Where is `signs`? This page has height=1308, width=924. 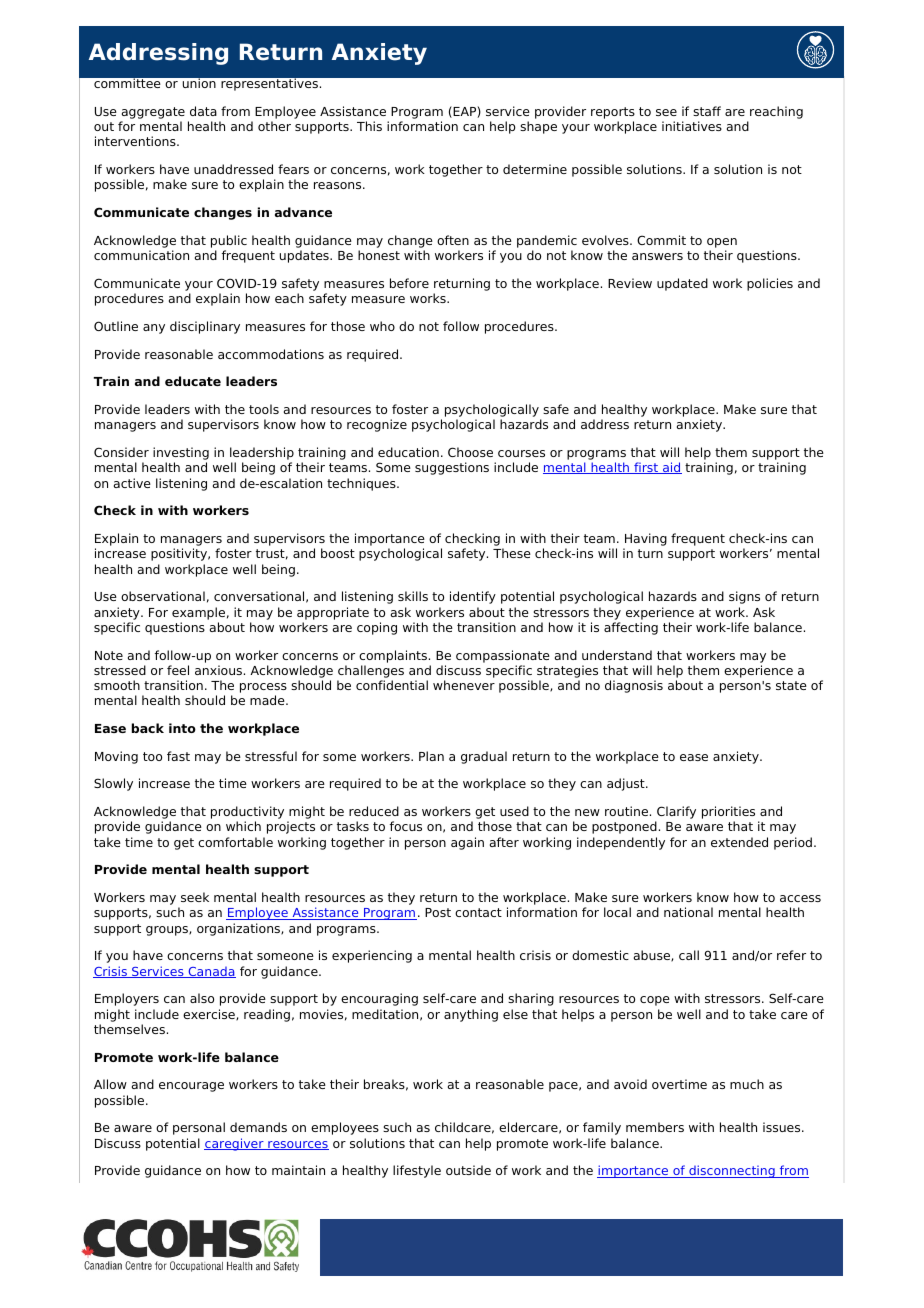 signs is located at coordinates (744, 597).
